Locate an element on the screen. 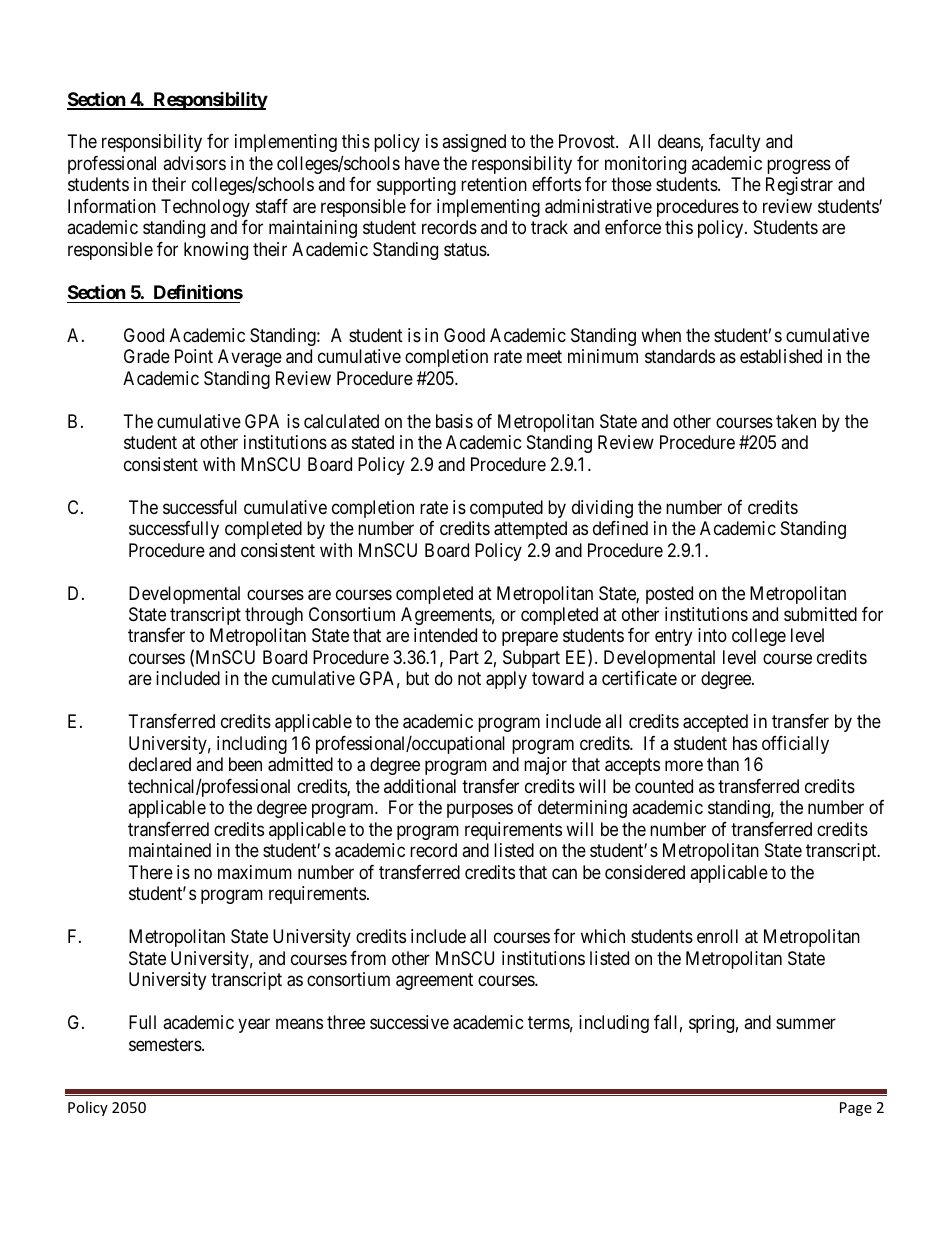  into is located at coordinates (712, 635).
